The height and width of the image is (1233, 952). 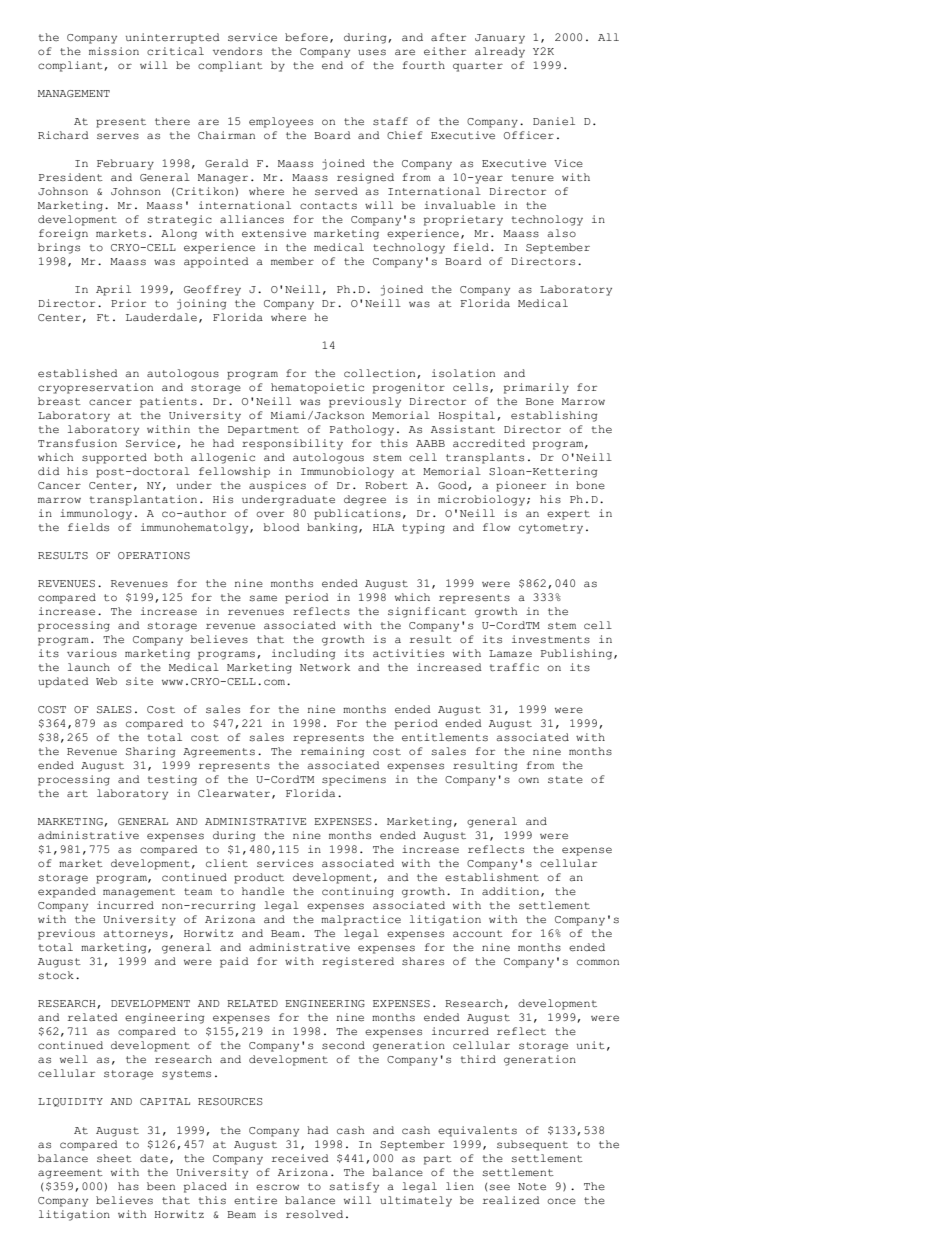 I want to click on including, so click(x=303, y=654).
